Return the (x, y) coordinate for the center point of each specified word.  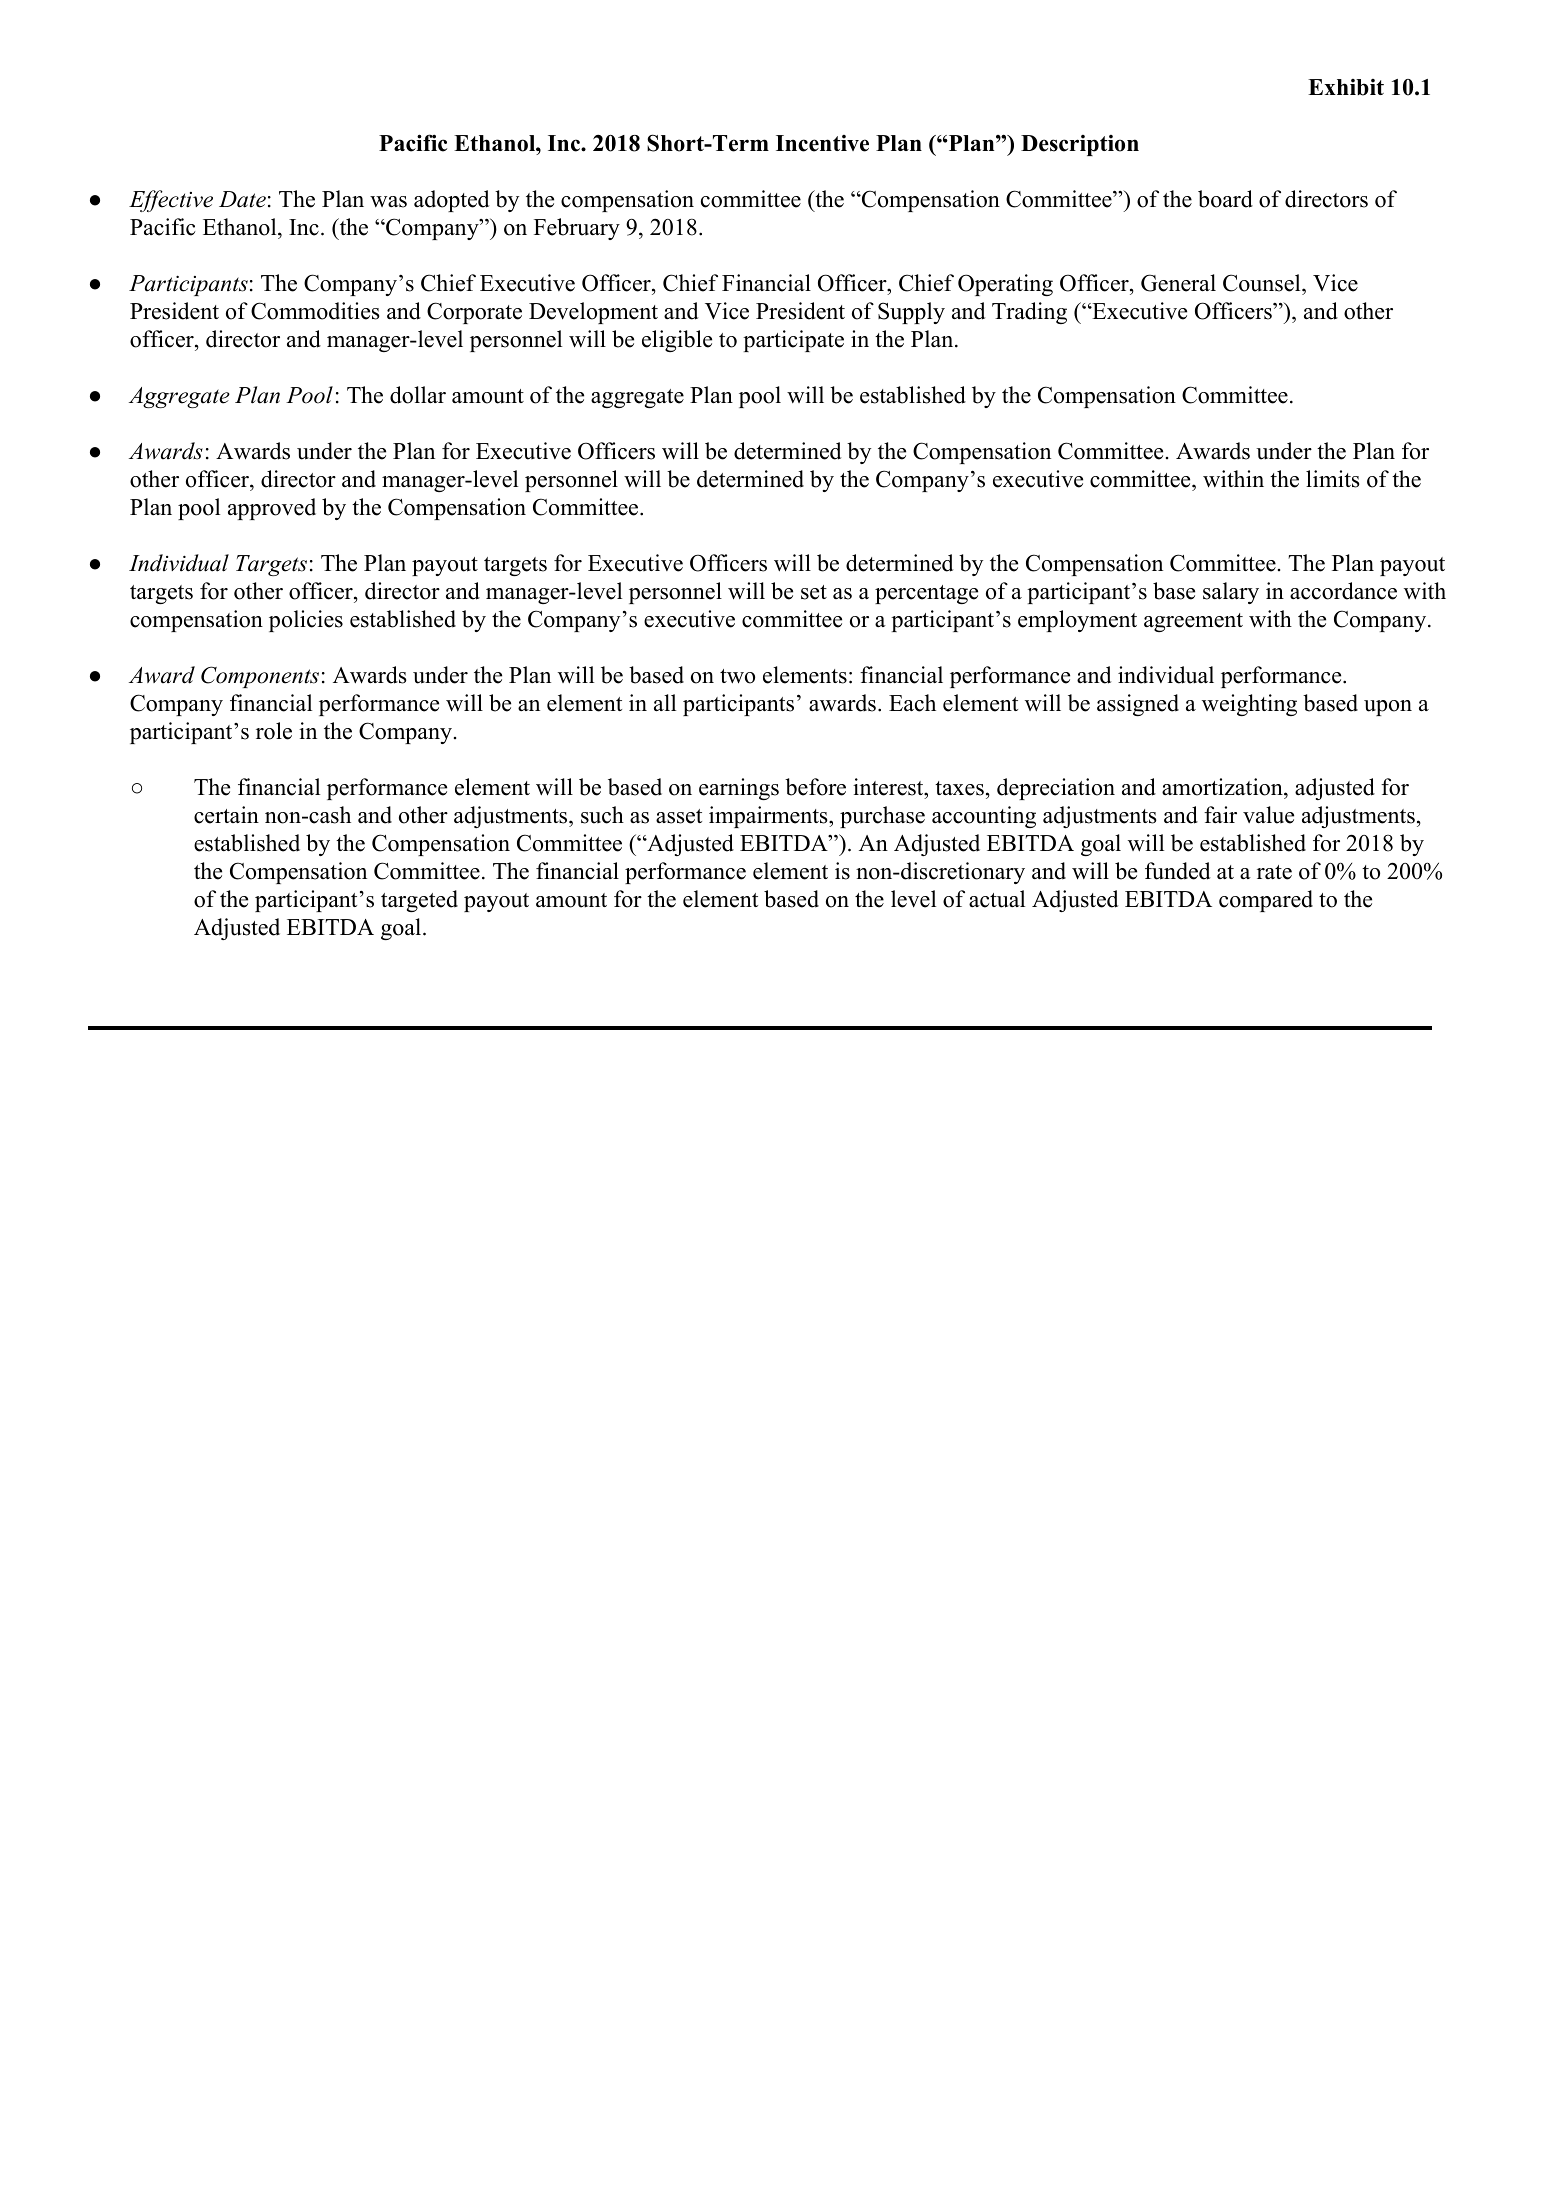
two (737, 676)
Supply (911, 313)
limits (1333, 479)
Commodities (315, 311)
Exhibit (1346, 87)
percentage (926, 594)
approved (272, 509)
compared (1266, 901)
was (388, 202)
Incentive (822, 143)
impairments (769, 817)
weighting (1249, 705)
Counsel (1263, 284)
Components (260, 677)
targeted (419, 901)
